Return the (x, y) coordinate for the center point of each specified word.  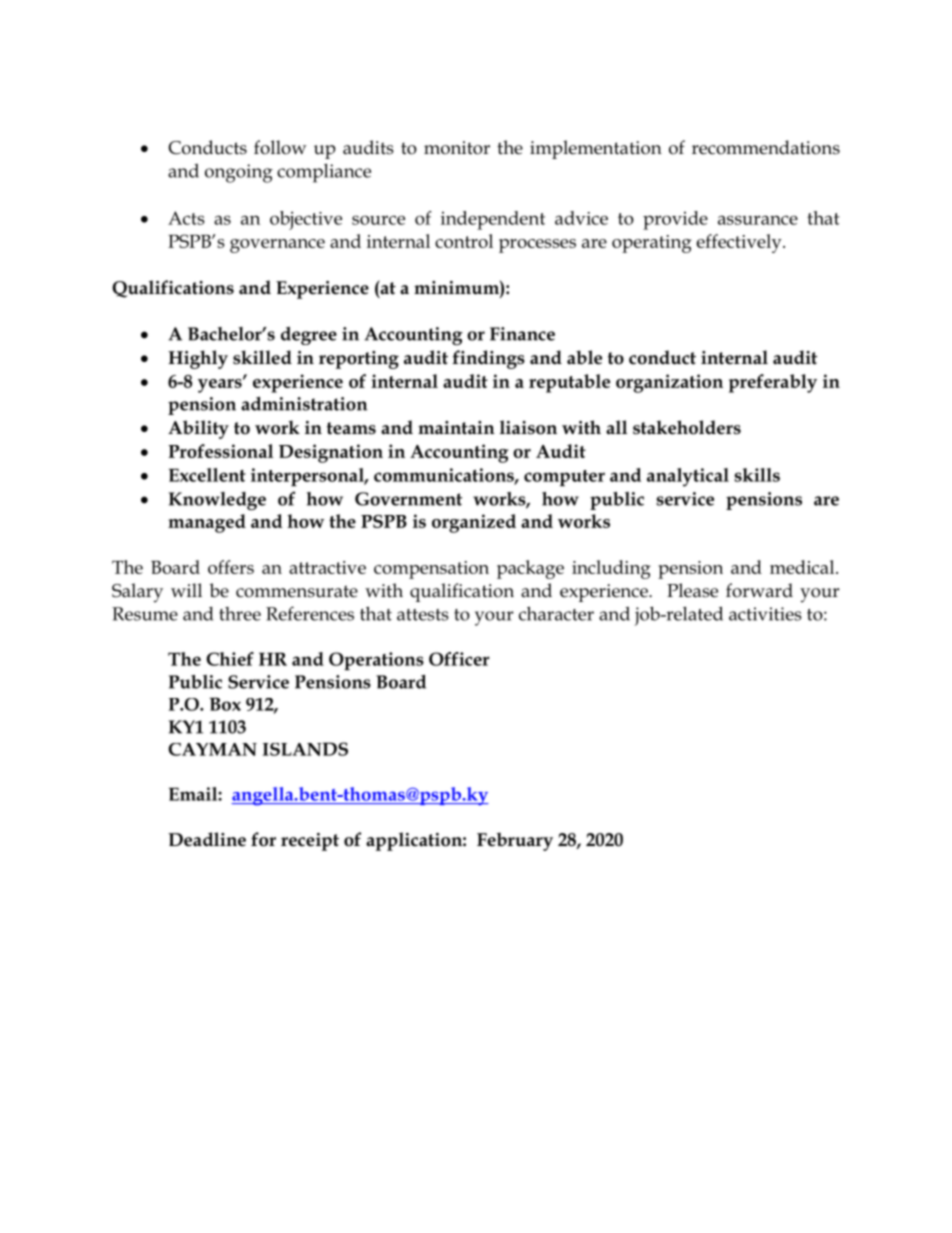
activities (765, 614)
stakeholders (687, 427)
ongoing (239, 173)
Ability (198, 429)
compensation (431, 570)
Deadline (207, 839)
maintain (456, 428)
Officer (459, 659)
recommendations (766, 147)
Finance (522, 334)
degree (309, 336)
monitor (457, 148)
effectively (740, 243)
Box (225, 704)
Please (692, 590)
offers (231, 567)
